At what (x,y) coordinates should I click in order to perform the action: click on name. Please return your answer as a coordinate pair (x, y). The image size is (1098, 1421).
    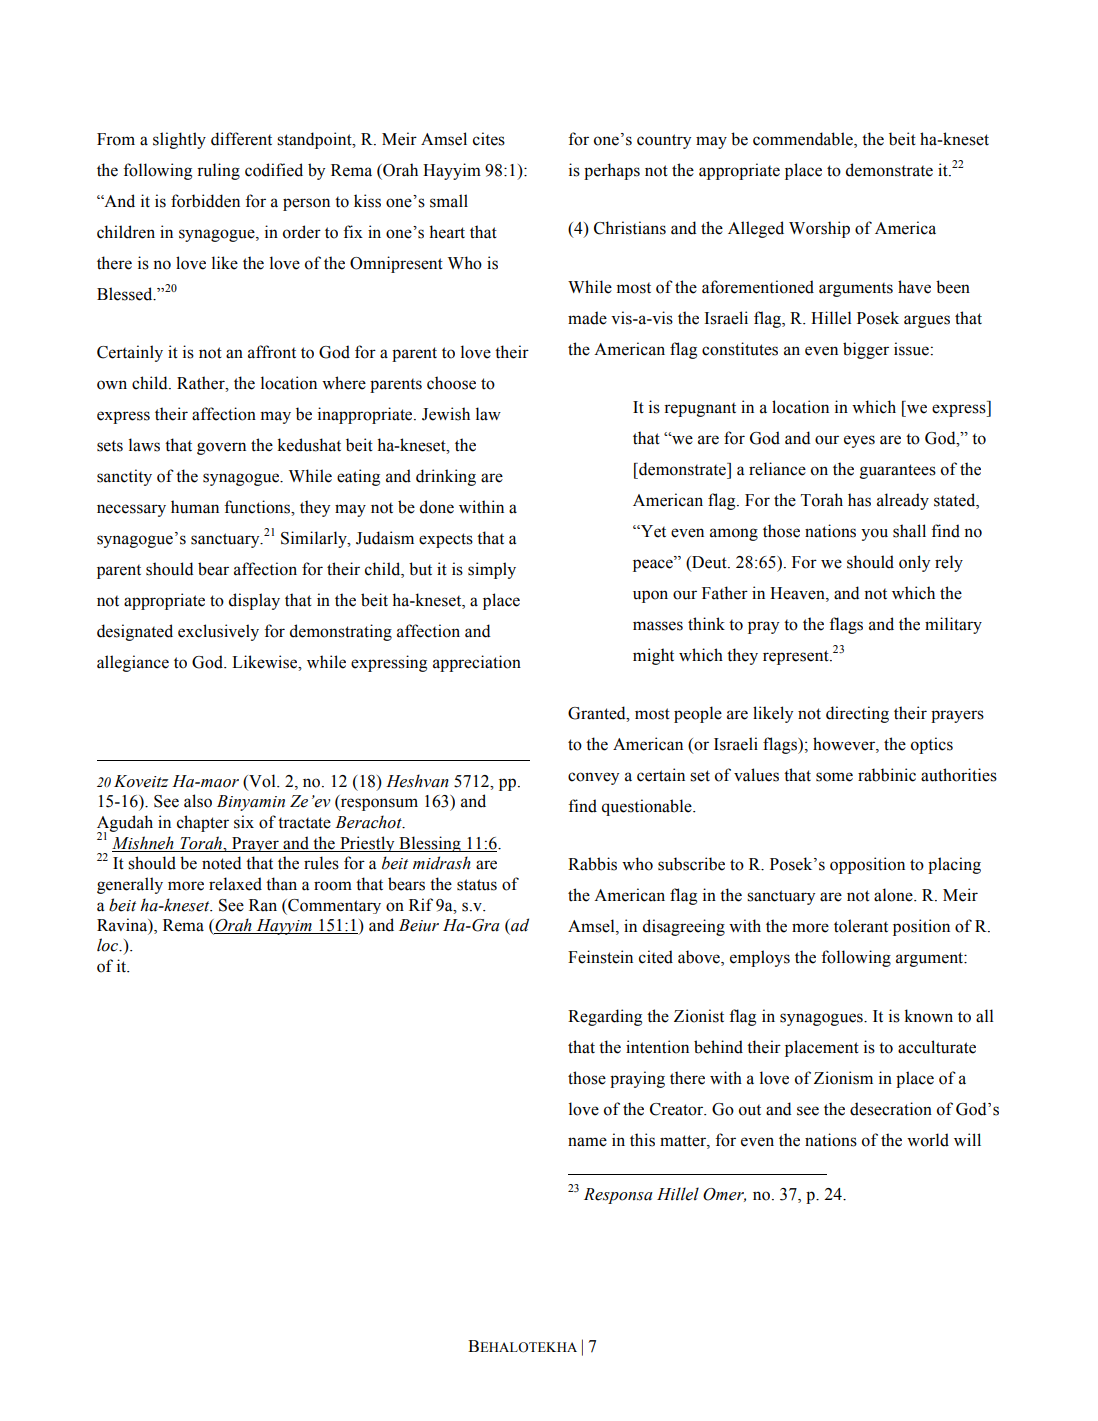
    Looking at the image, I should click on (587, 1142).
